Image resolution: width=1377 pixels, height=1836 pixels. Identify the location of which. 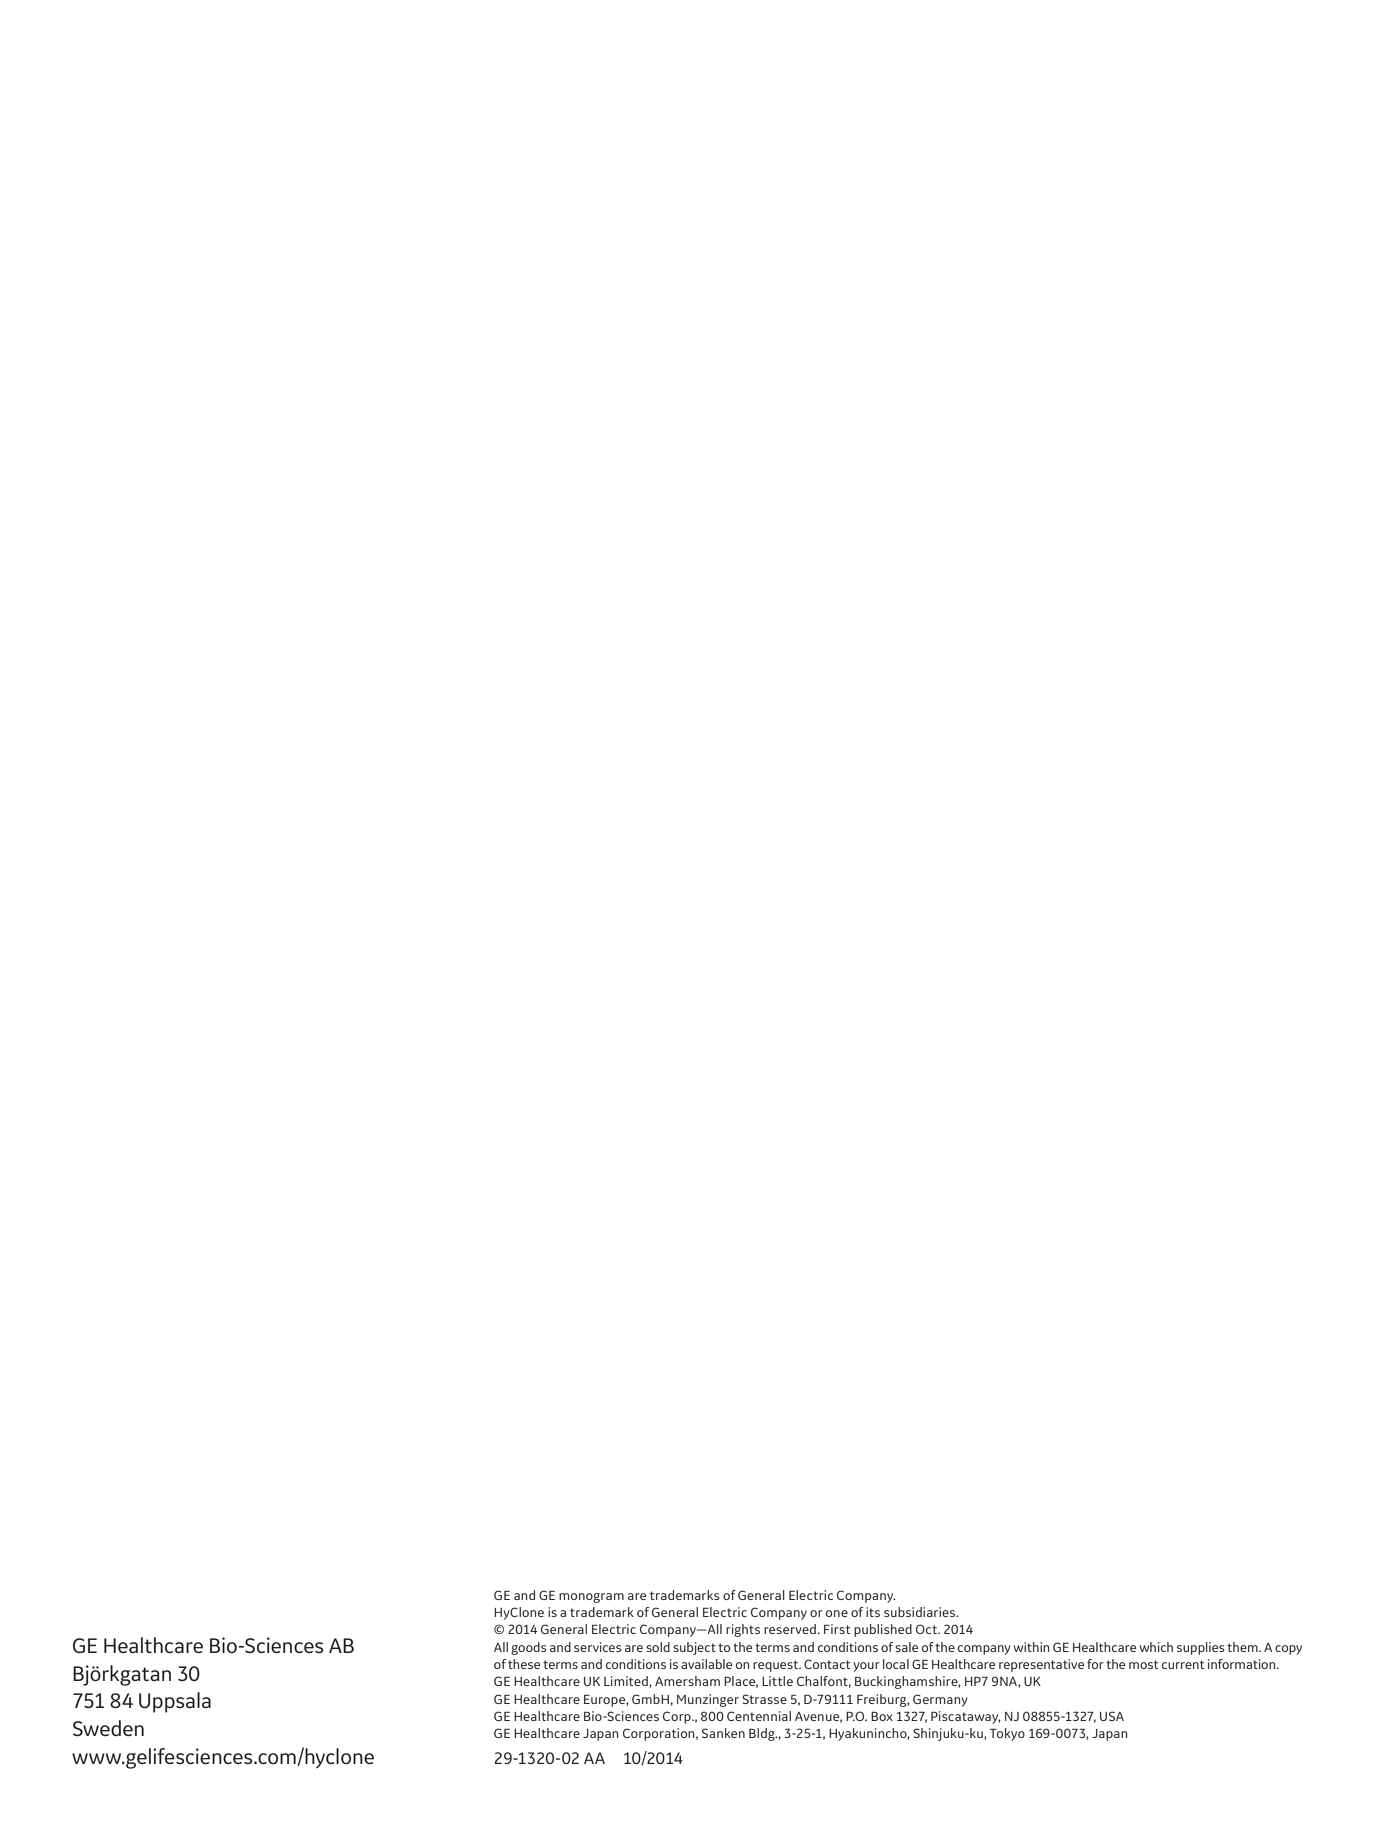
(1156, 1647).
